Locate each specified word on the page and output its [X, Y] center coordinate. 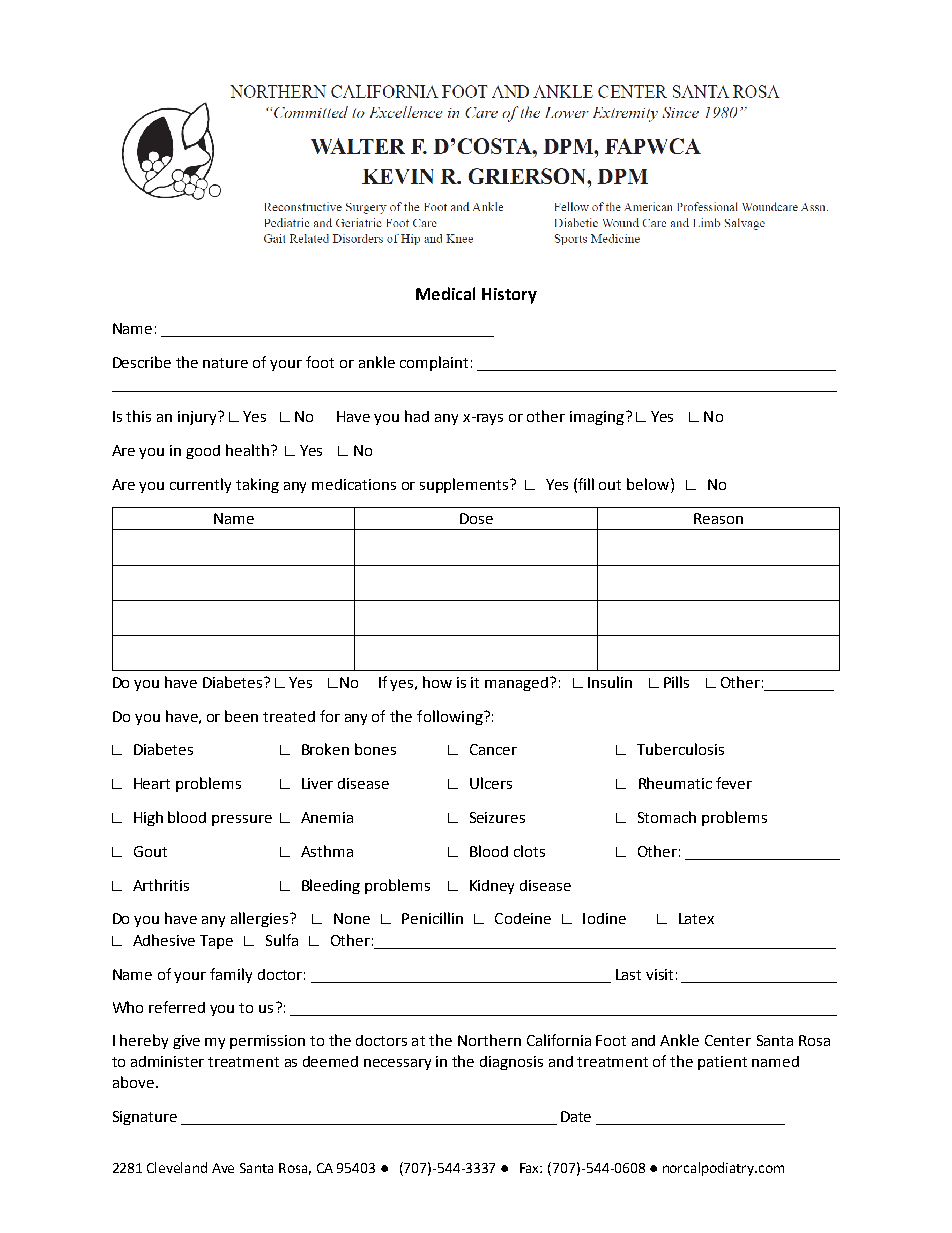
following [451, 717]
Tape [216, 942]
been [241, 716]
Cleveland [177, 1167]
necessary [397, 1064]
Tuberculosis [680, 749]
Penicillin [432, 918]
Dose [476, 518]
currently [200, 485]
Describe [142, 362]
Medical [445, 293]
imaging [598, 418]
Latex [696, 918]
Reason [718, 518]
